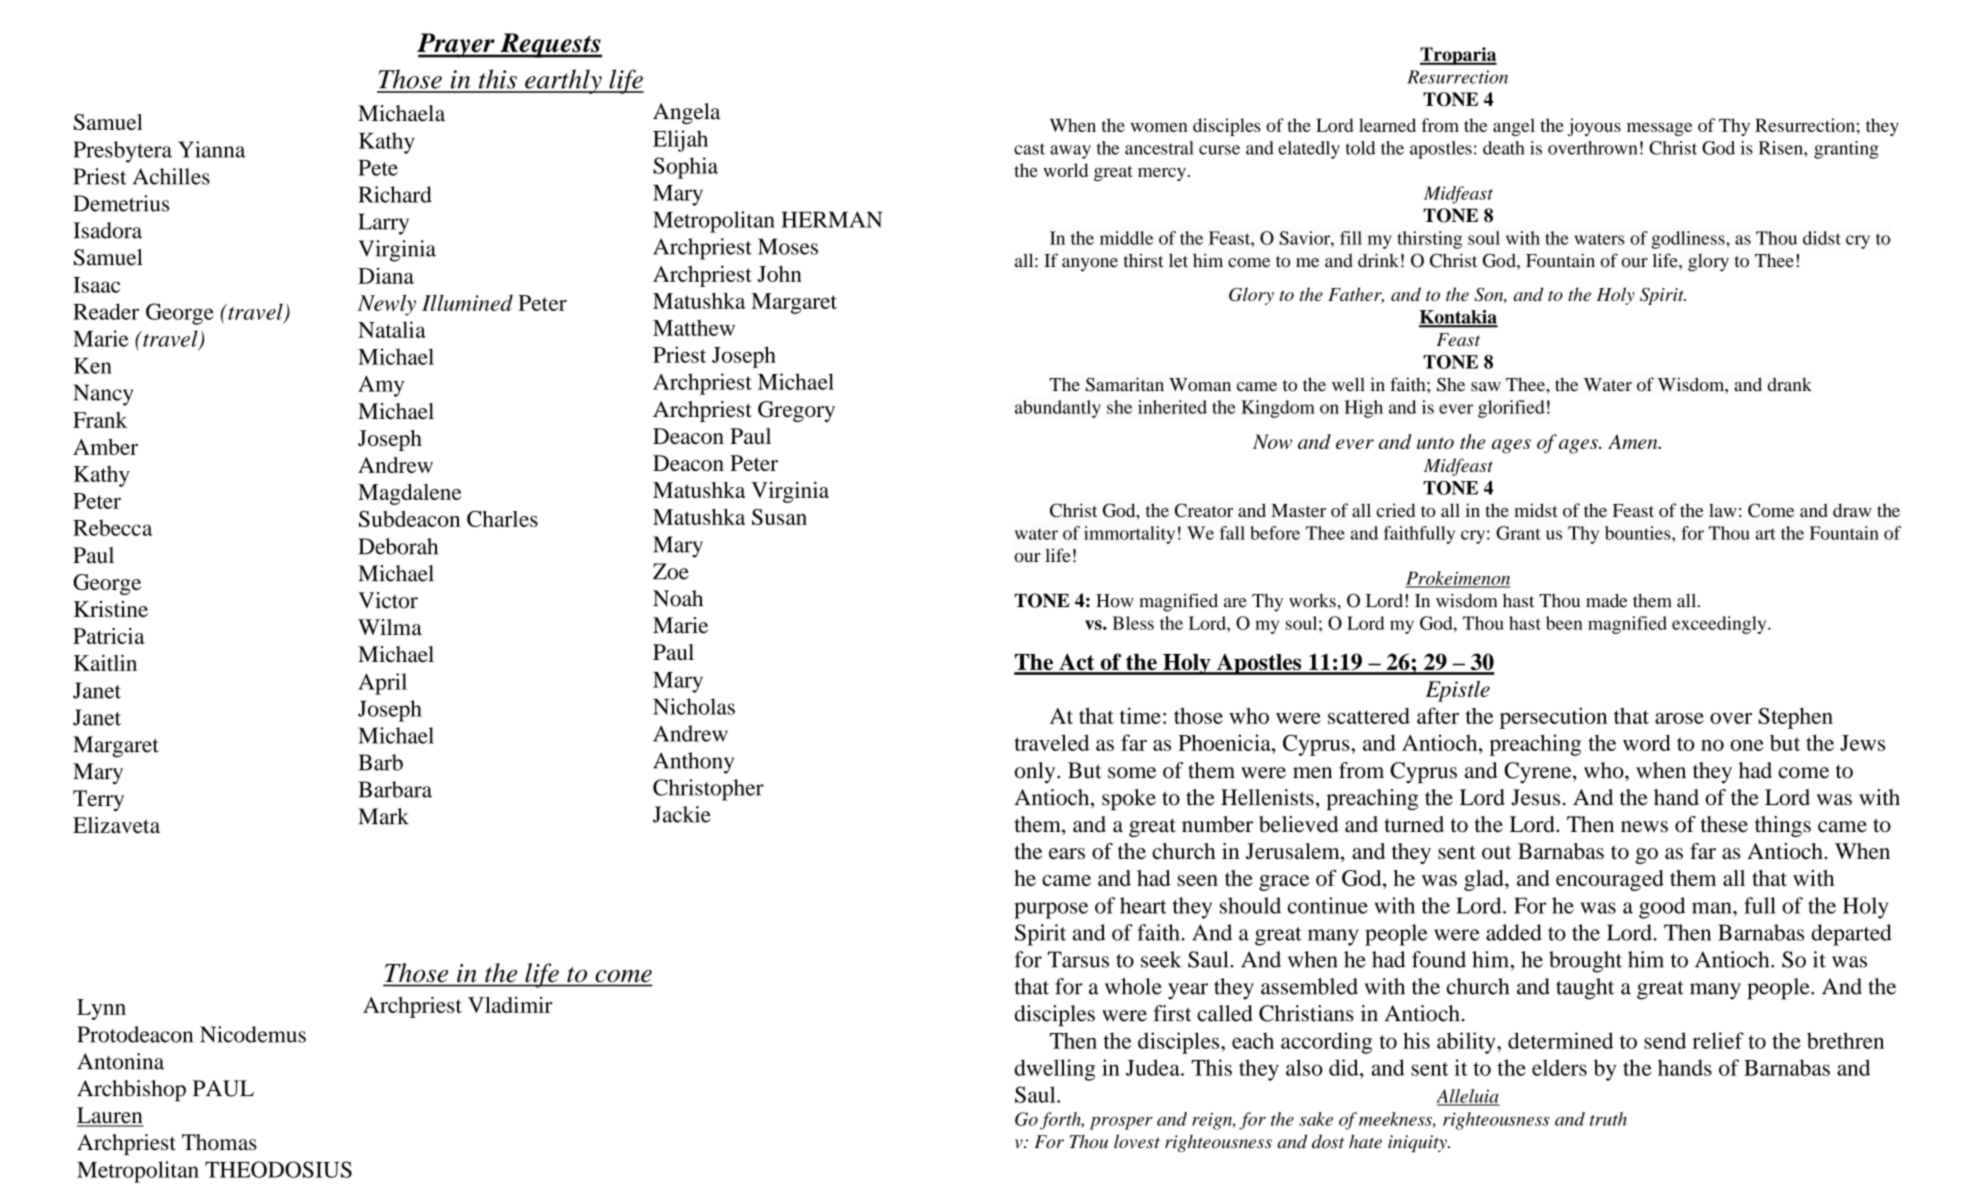 This page has width=1974, height=1199. What do you see at coordinates (388, 600) in the page?
I see `Victor` at bounding box center [388, 600].
